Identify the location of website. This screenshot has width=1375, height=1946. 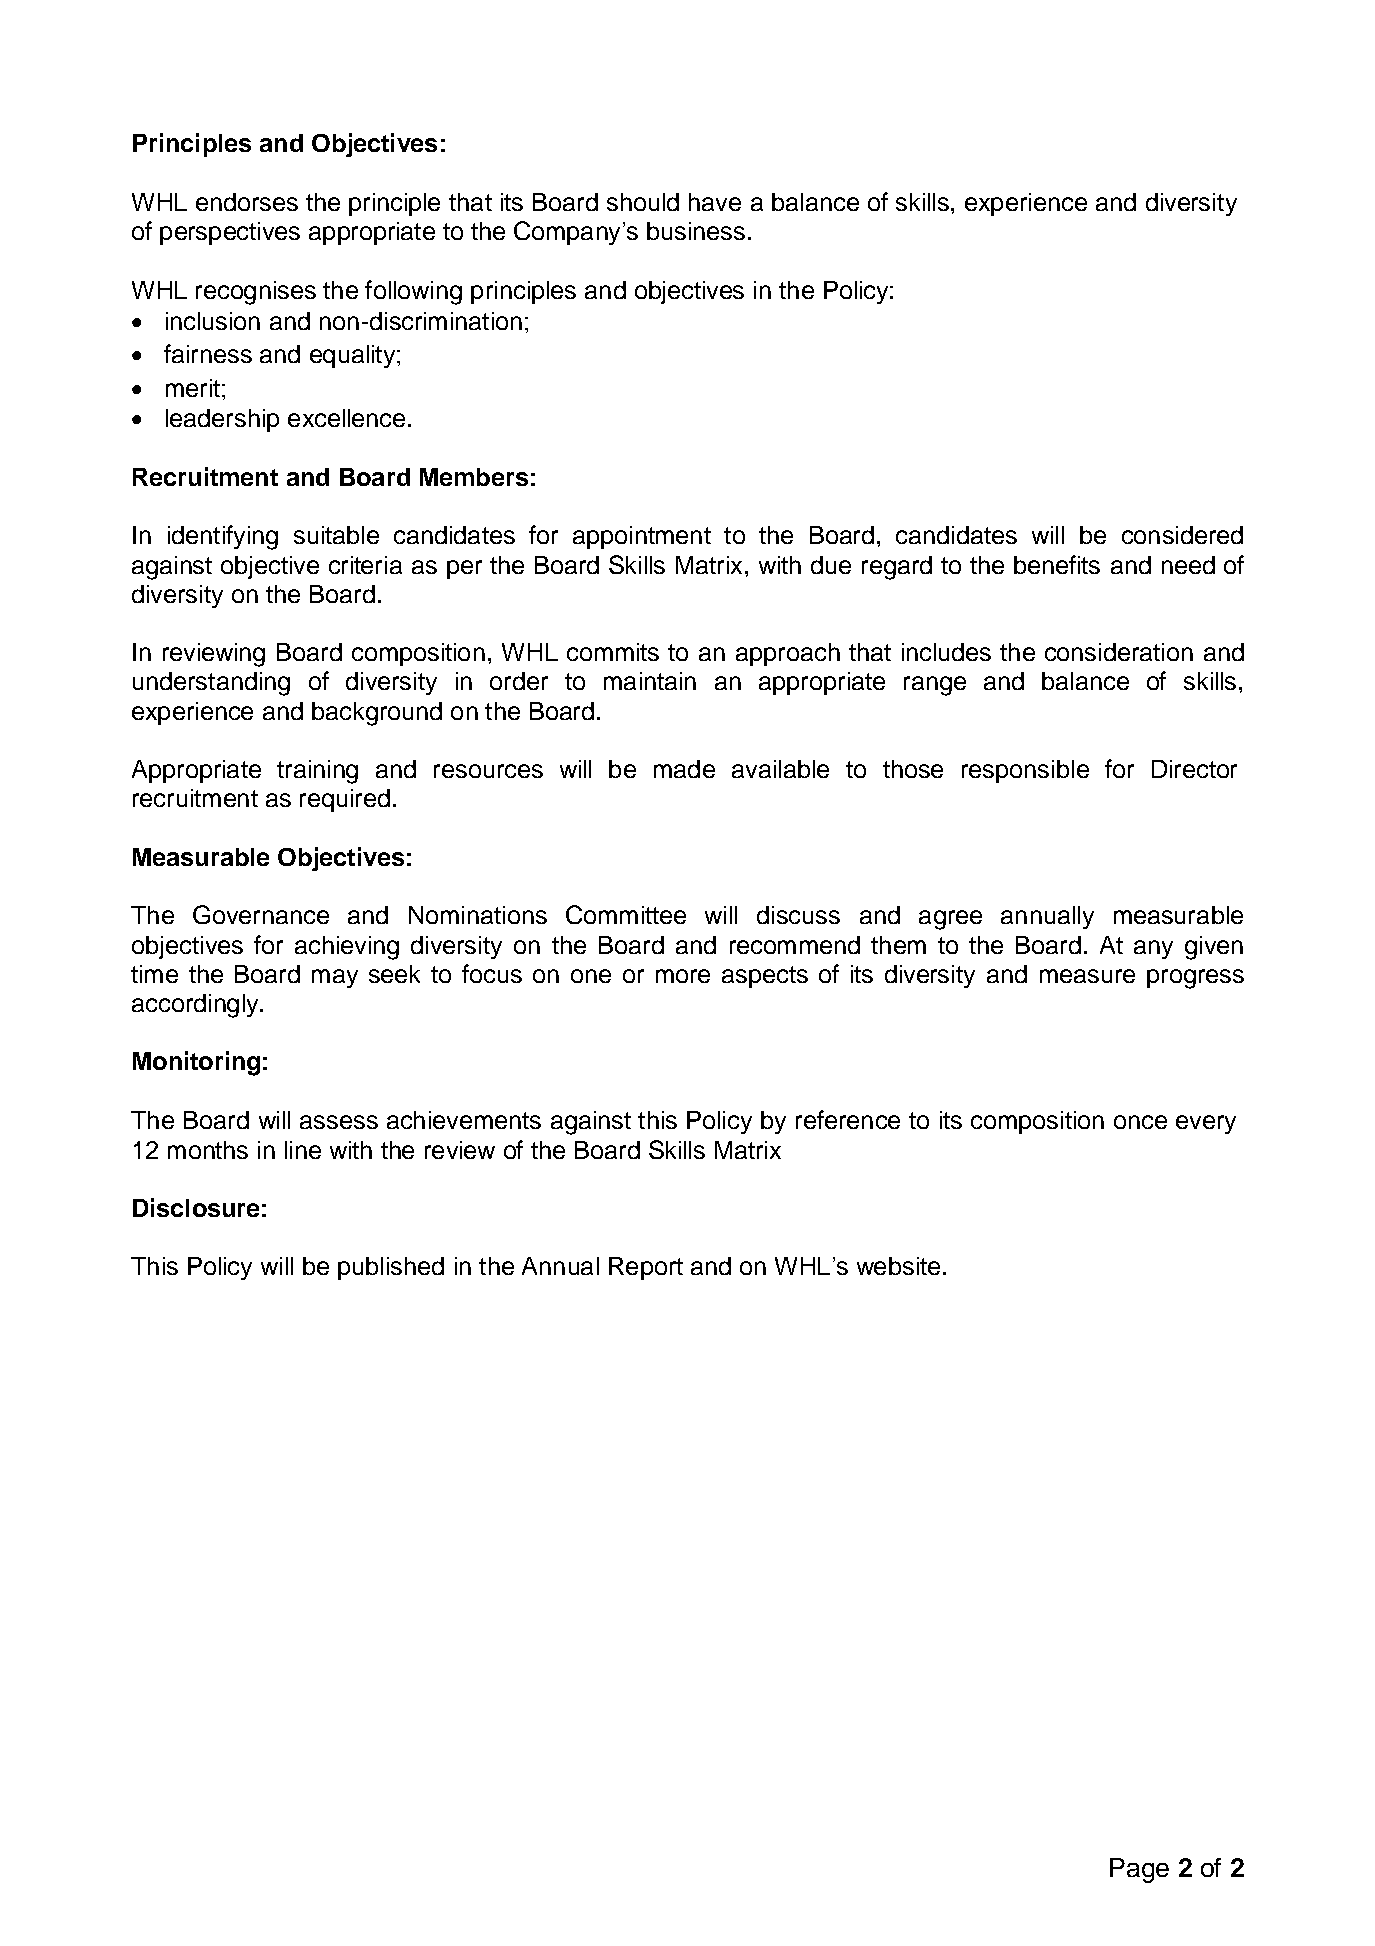
(898, 1266).
